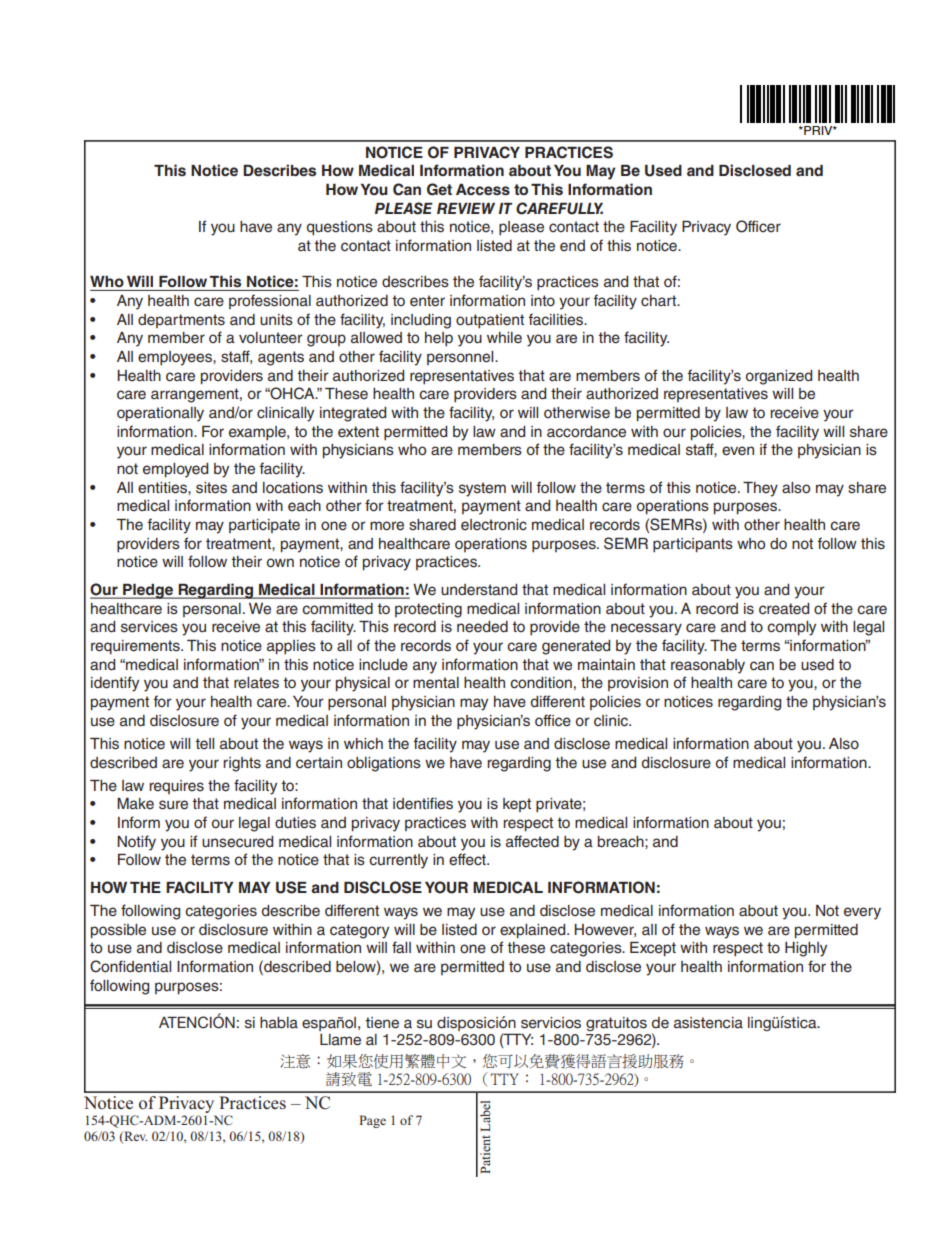 The image size is (952, 1233). What do you see at coordinates (279, 1023) in the page?
I see `habla` at bounding box center [279, 1023].
